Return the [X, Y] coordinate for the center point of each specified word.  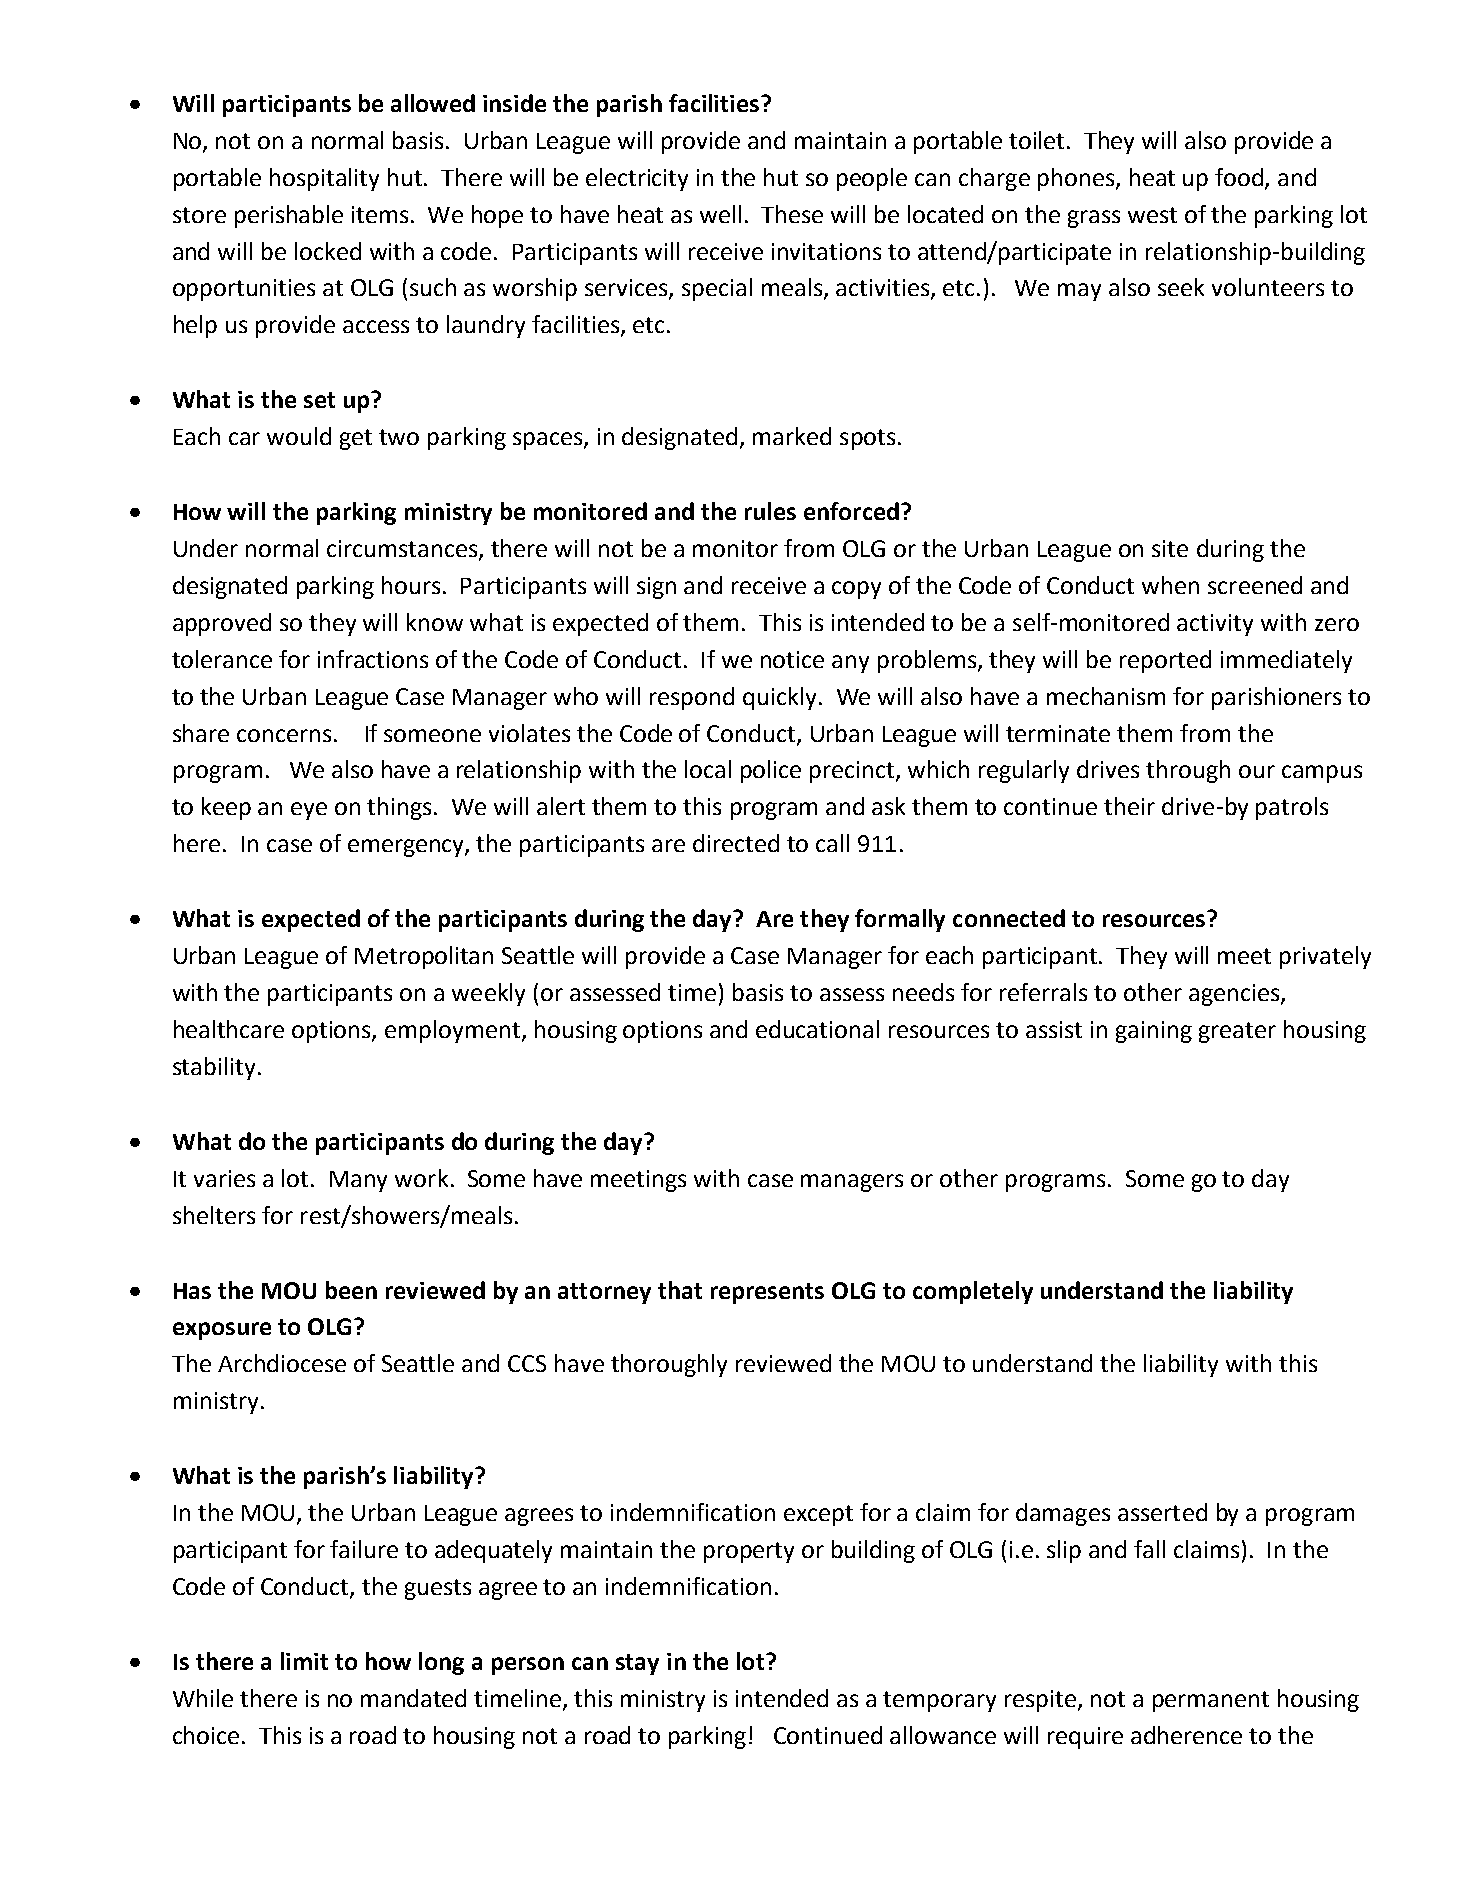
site [1170, 548]
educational [817, 1029]
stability [214, 1068]
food [1240, 178]
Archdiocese [282, 1363]
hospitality [324, 179]
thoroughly [669, 1365]
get [356, 439]
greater [1237, 1032]
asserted [1162, 1512]
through [1188, 771]
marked [792, 436]
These [792, 214]
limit [304, 1661]
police [771, 771]
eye [309, 811]
